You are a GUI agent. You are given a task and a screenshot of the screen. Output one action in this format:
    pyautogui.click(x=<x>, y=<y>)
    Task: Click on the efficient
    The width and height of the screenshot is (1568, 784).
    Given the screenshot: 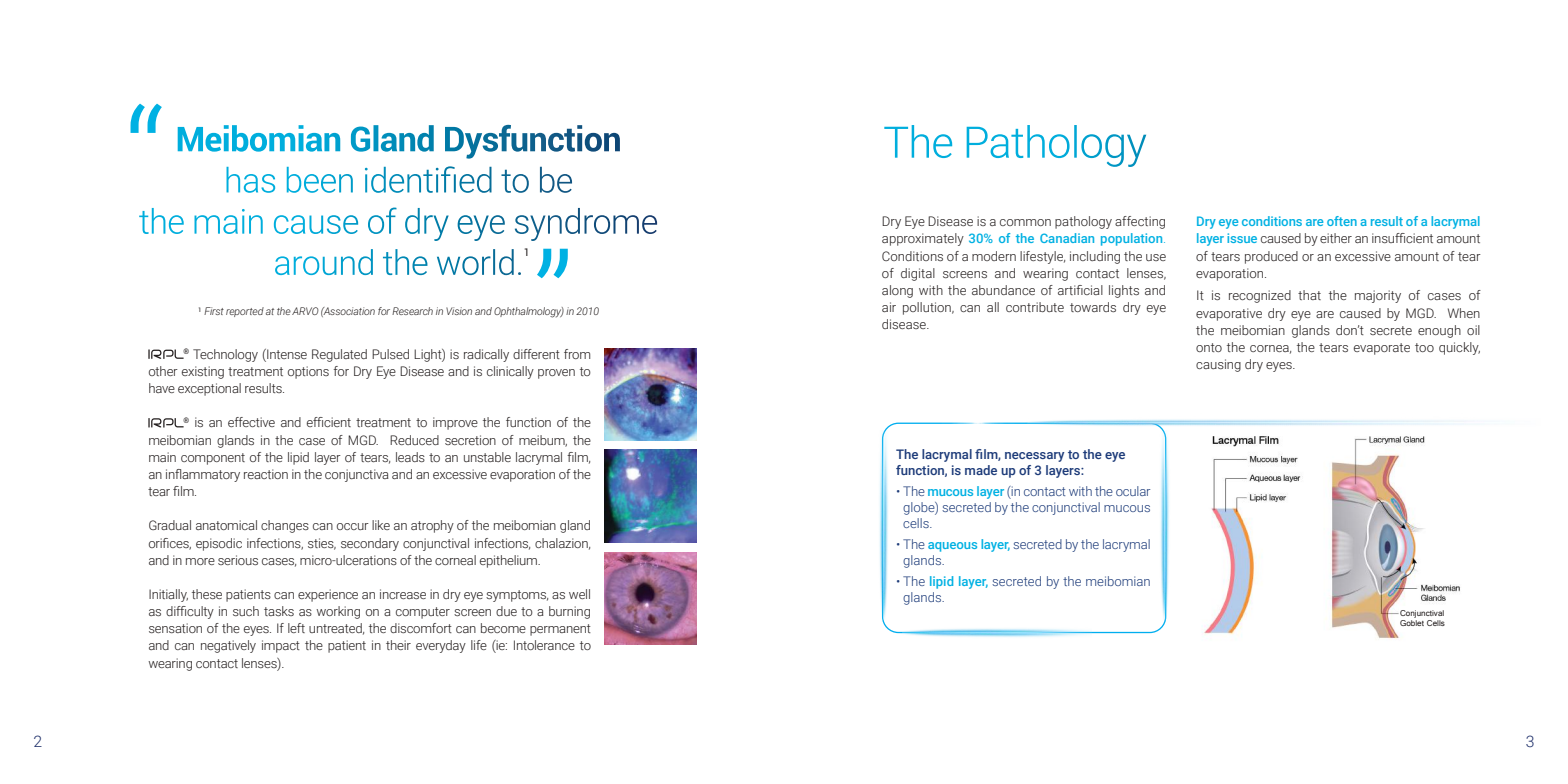 What is the action you would take?
    pyautogui.click(x=329, y=422)
